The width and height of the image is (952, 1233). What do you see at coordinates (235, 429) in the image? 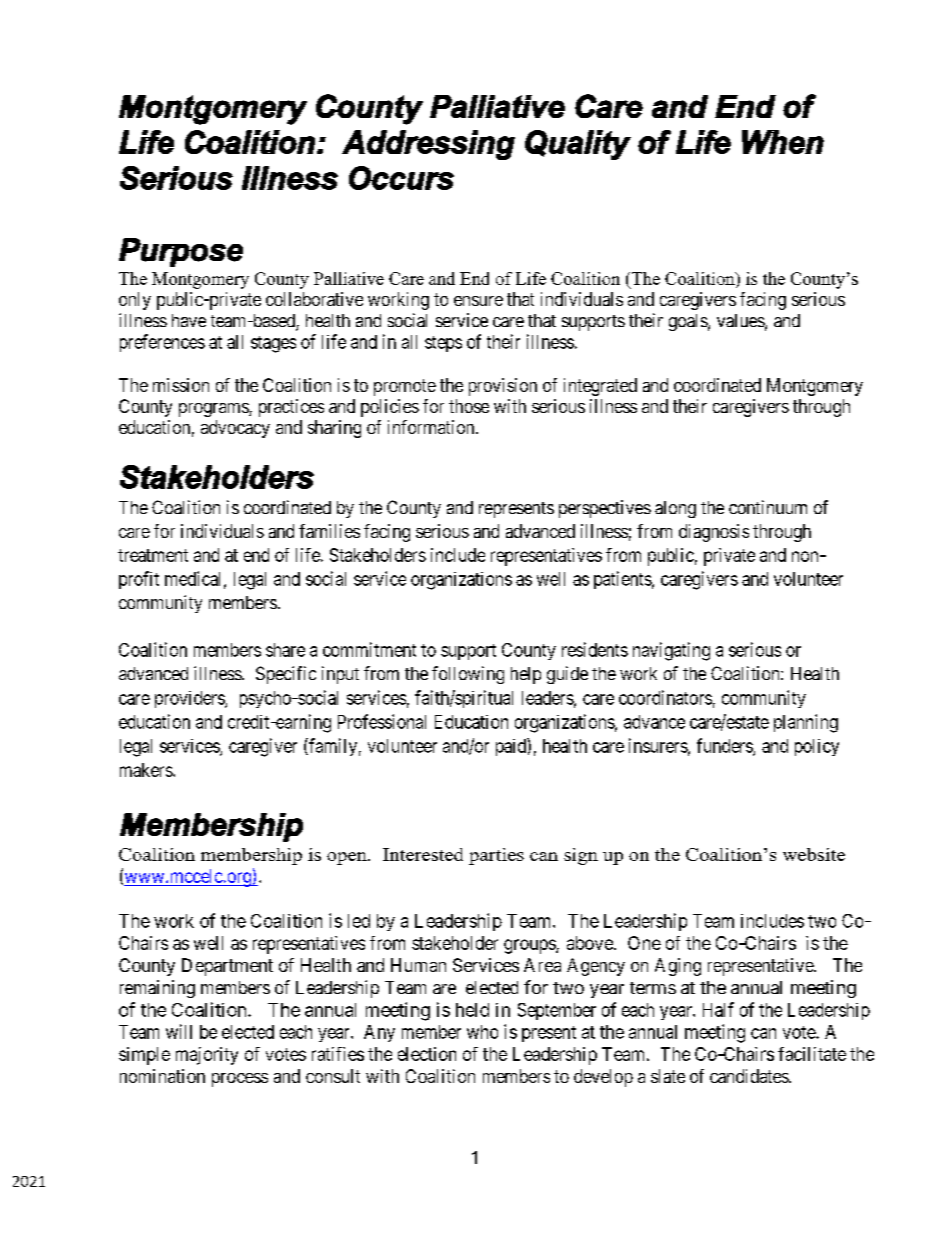
I see `advocacy` at bounding box center [235, 429].
